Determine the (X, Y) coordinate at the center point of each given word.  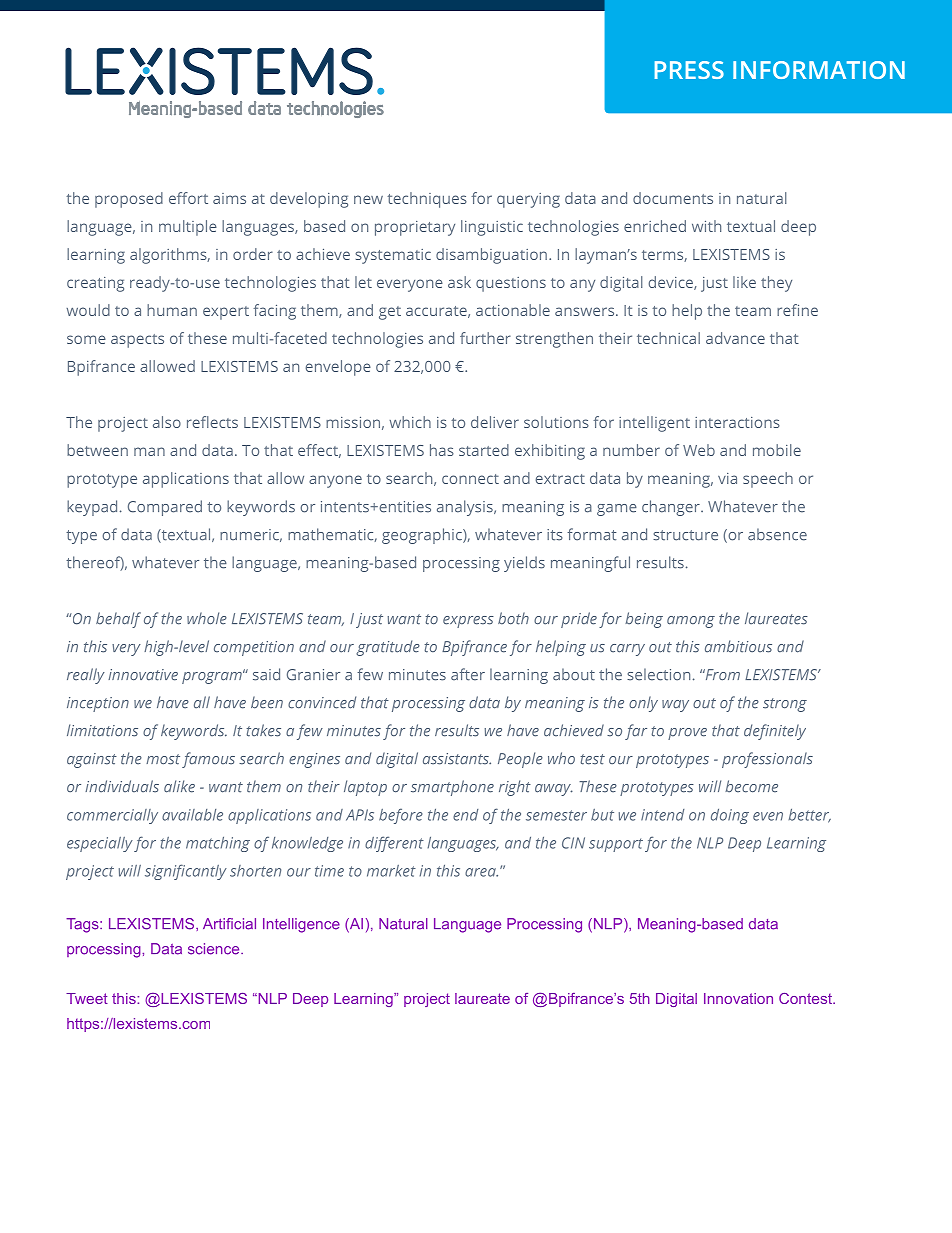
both (513, 618)
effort (188, 198)
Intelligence (301, 925)
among (691, 622)
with (706, 226)
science (215, 949)
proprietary (415, 228)
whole (207, 618)
